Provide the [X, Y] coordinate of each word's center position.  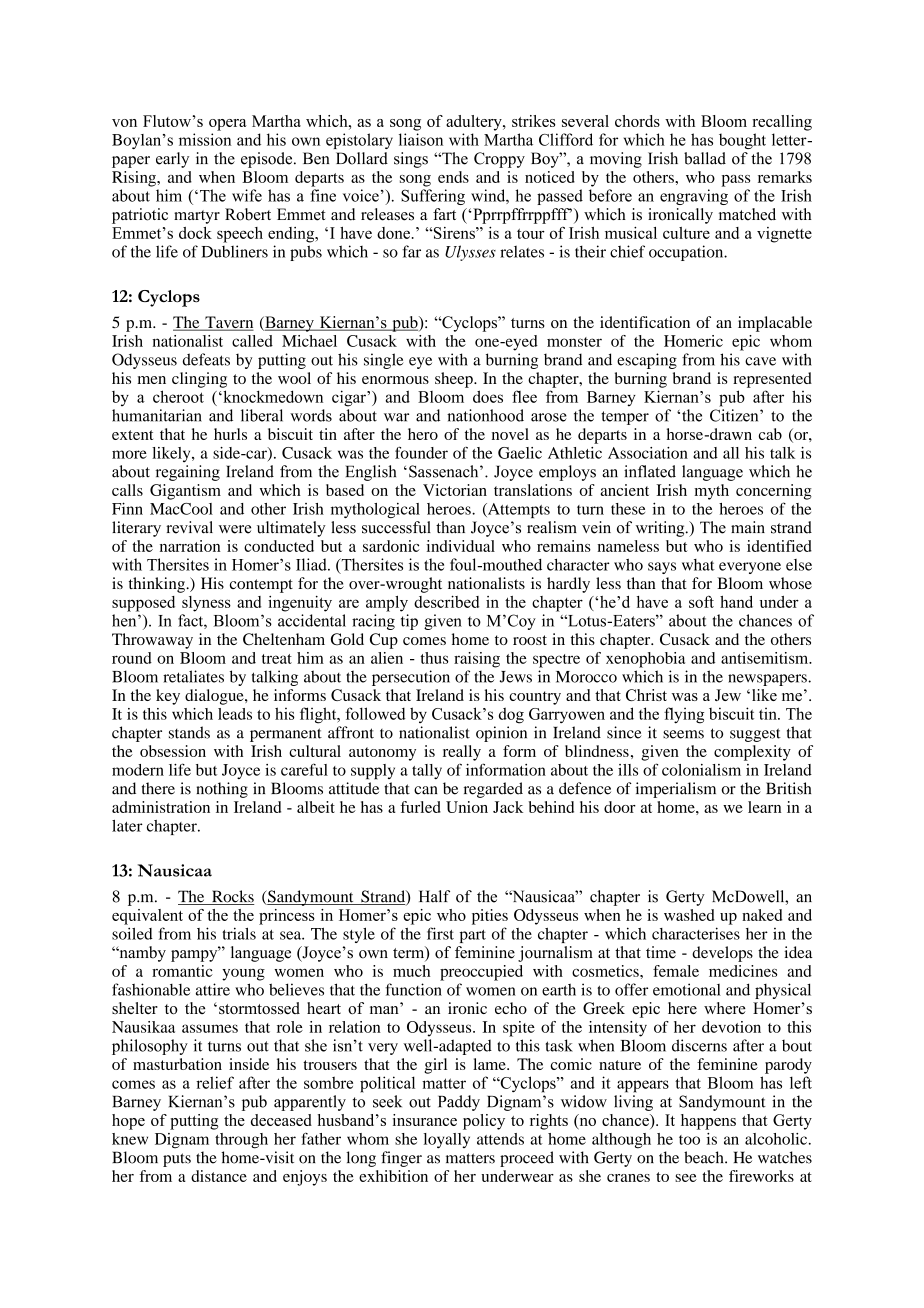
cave [760, 361]
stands [189, 732]
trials [239, 933]
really [462, 753]
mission [205, 139]
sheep [455, 380]
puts [177, 1160]
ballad [705, 158]
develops [722, 954]
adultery [475, 123]
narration [190, 546]
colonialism [701, 770]
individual [461, 546]
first [440, 933]
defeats [206, 359]
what [698, 565]
